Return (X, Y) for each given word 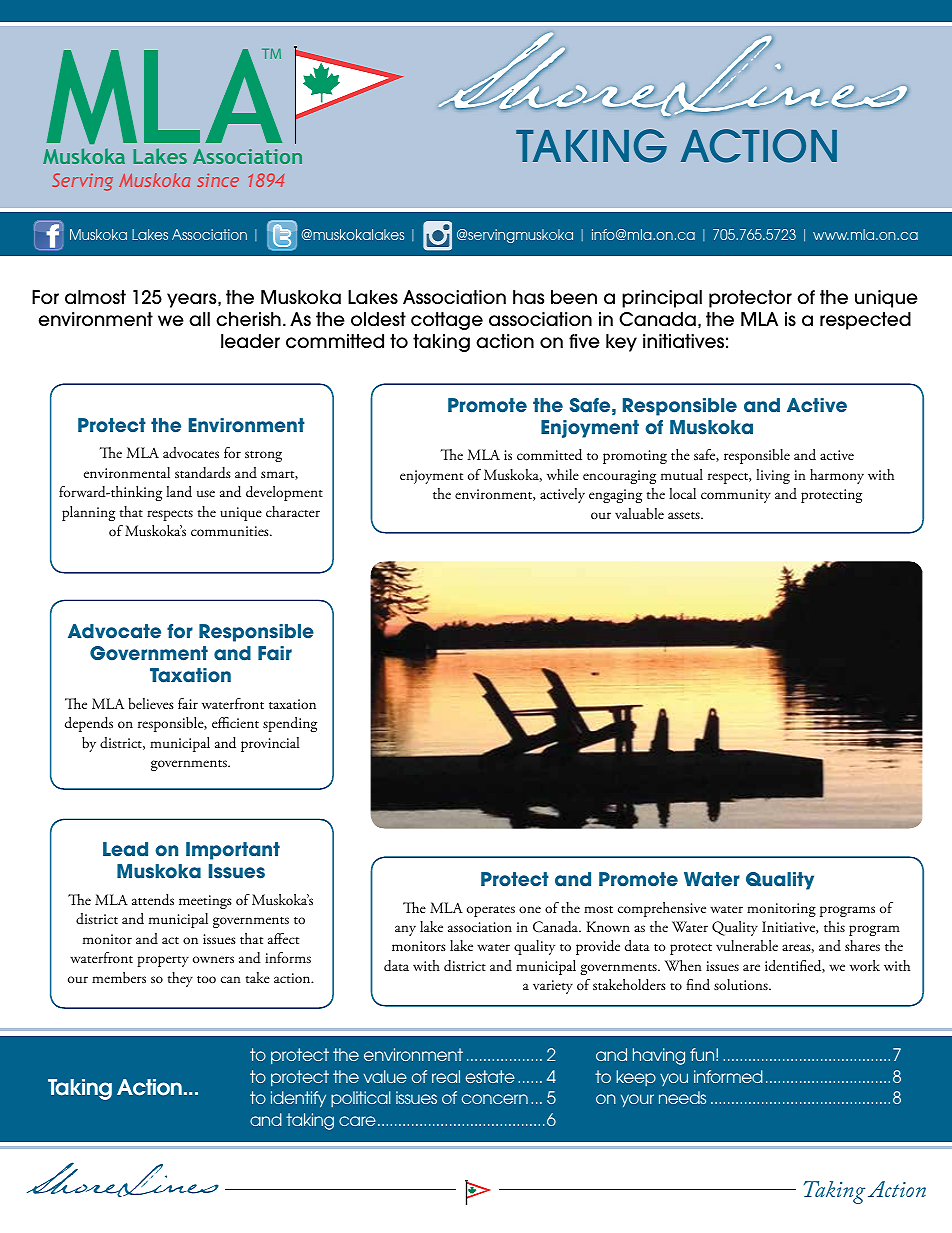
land (179, 492)
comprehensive (662, 909)
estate (490, 1076)
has (528, 297)
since (218, 180)
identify (298, 1099)
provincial (270, 744)
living (773, 476)
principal (662, 299)
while (563, 474)
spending (290, 724)
